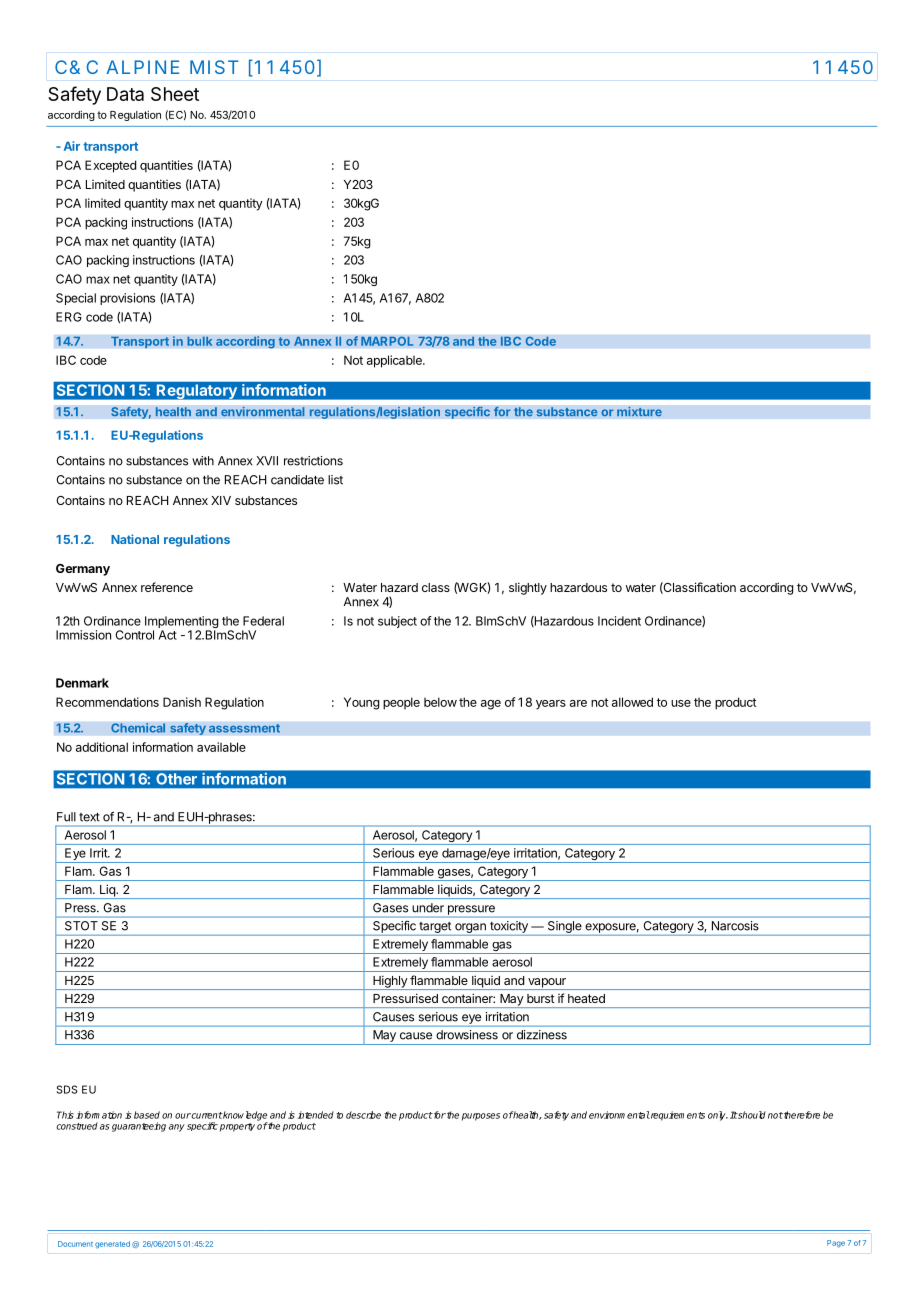 The height and width of the image is (1308, 924). Describe the element at coordinates (127, 299) in the image. I see `provisions` at that location.
